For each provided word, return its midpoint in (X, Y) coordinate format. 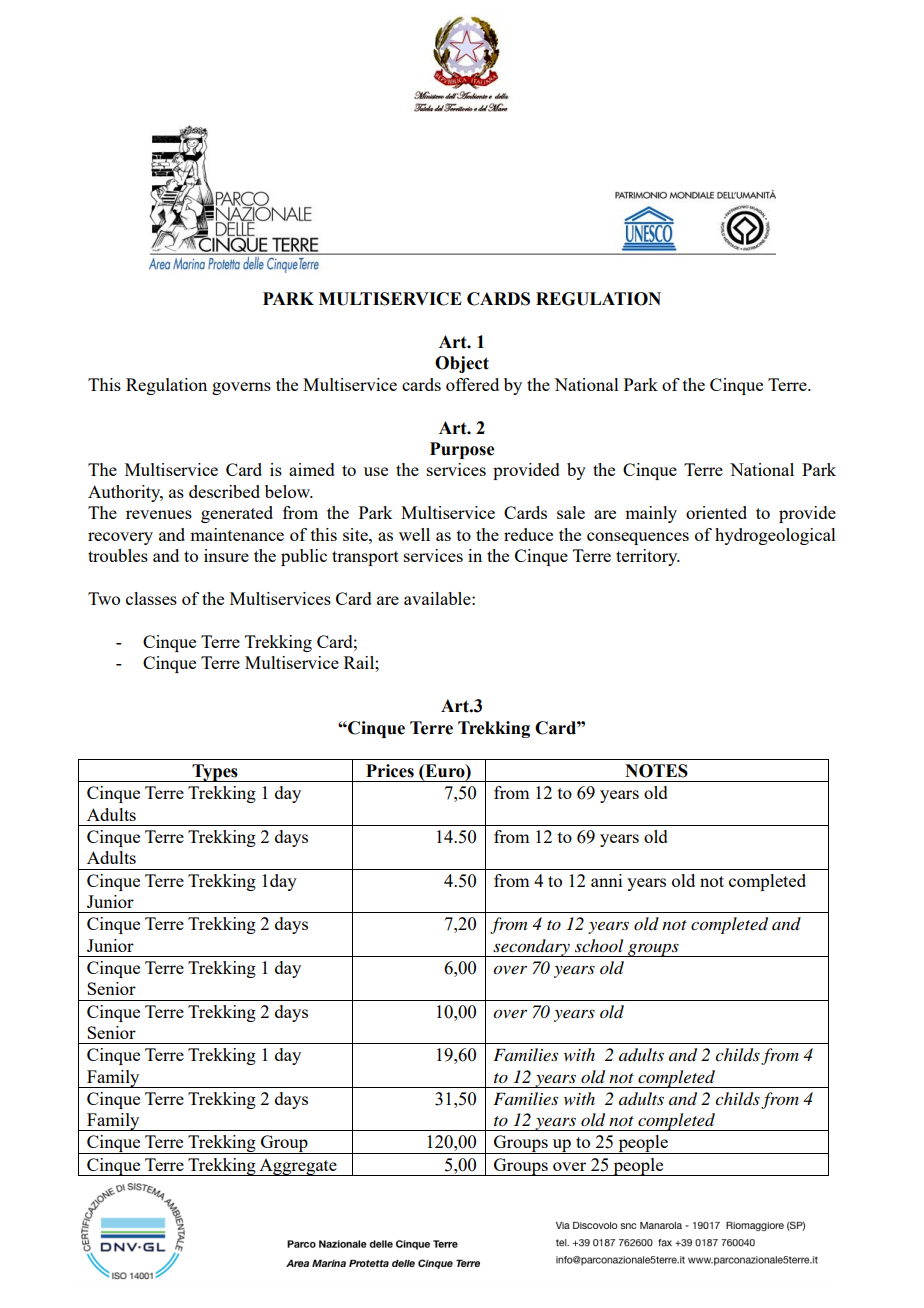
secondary (531, 948)
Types (215, 773)
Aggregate (298, 1167)
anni (606, 880)
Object (462, 364)
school (599, 946)
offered (472, 384)
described (224, 491)
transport (365, 558)
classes (151, 598)
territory (648, 557)
